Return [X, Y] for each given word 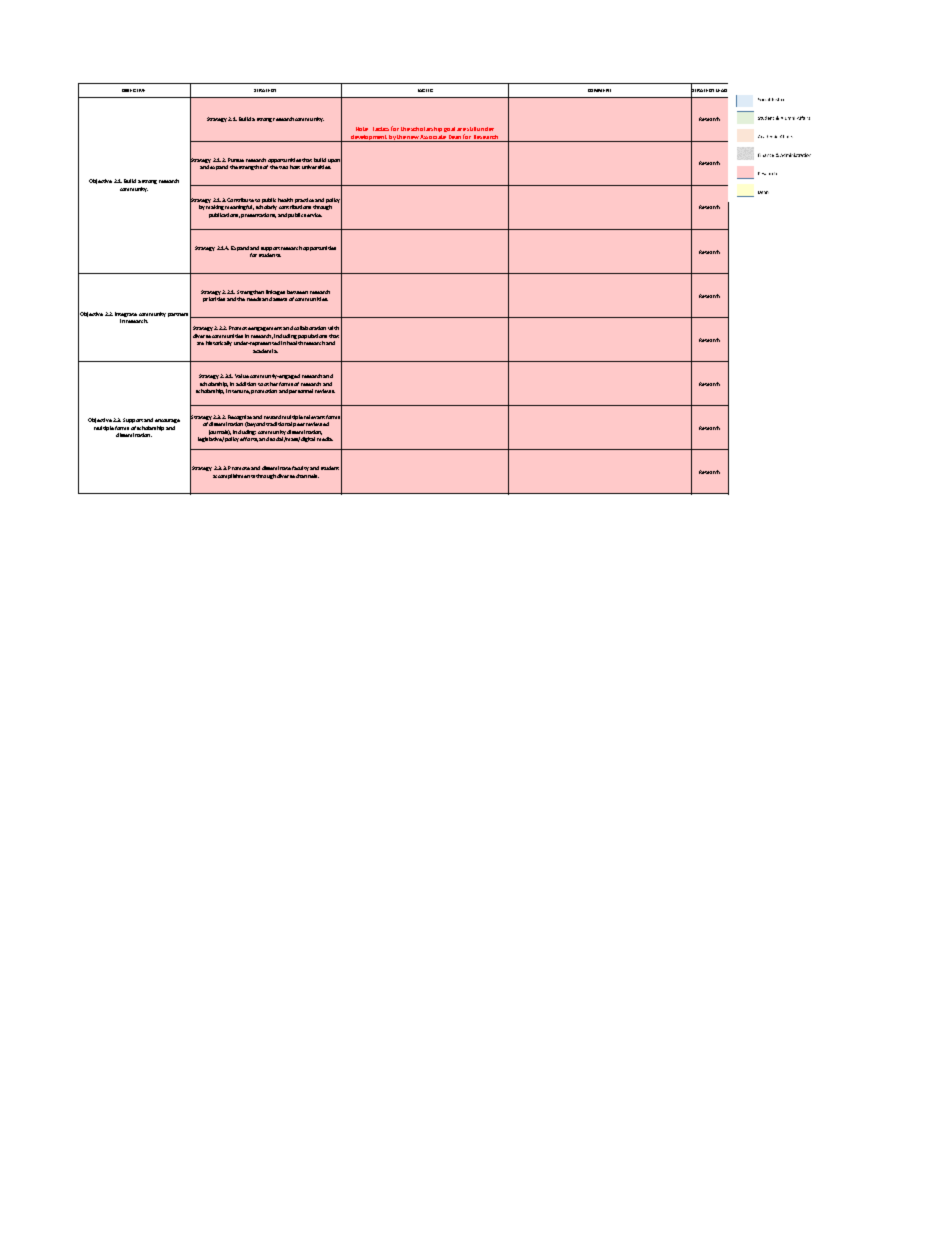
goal [449, 129]
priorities [214, 299]
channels [307, 476]
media [325, 439]
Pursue [236, 160]
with [333, 328]
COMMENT [599, 90]
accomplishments [234, 476]
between [297, 292]
